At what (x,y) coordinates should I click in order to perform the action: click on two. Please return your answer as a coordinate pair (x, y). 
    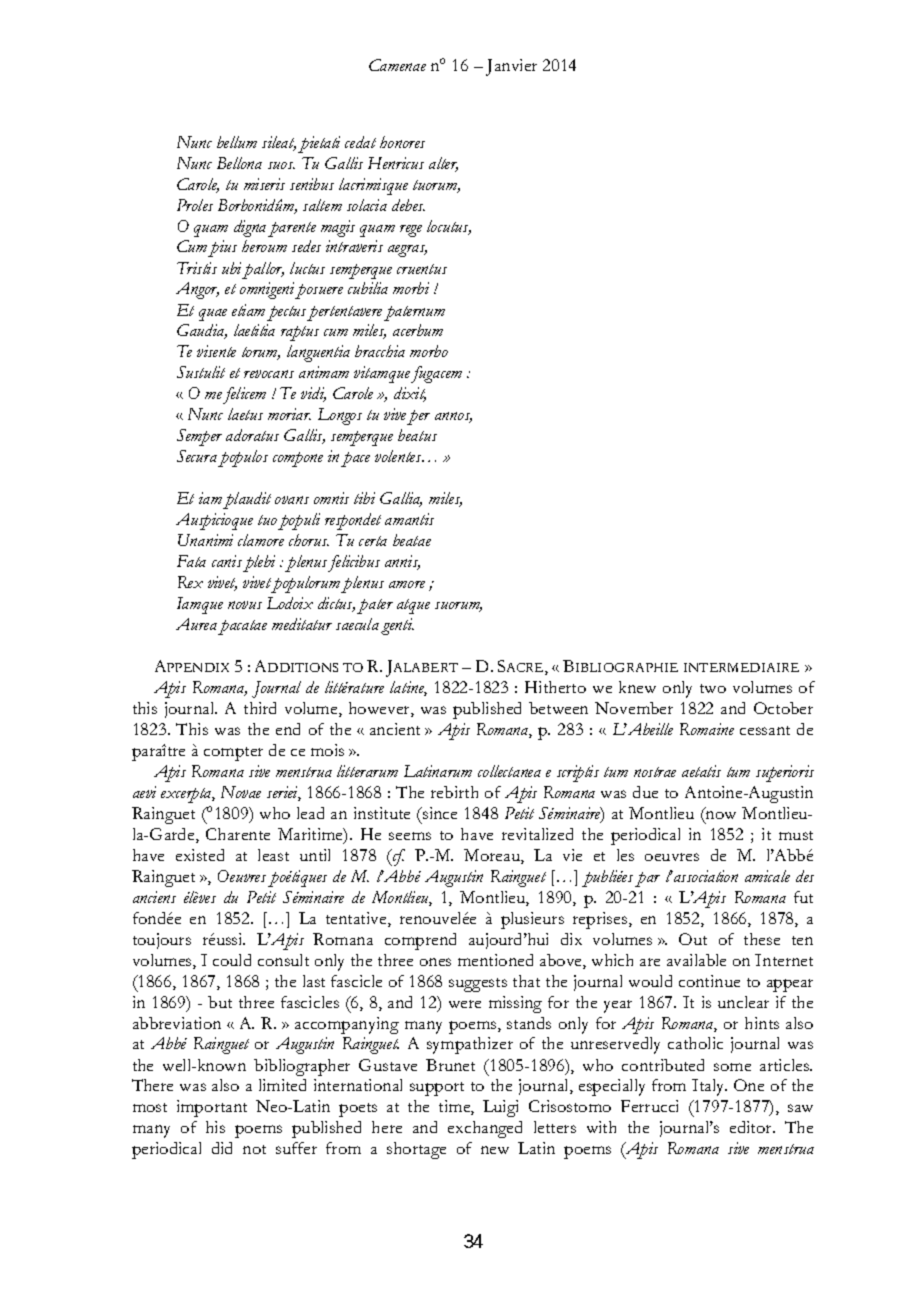
    Looking at the image, I should click on (713, 688).
